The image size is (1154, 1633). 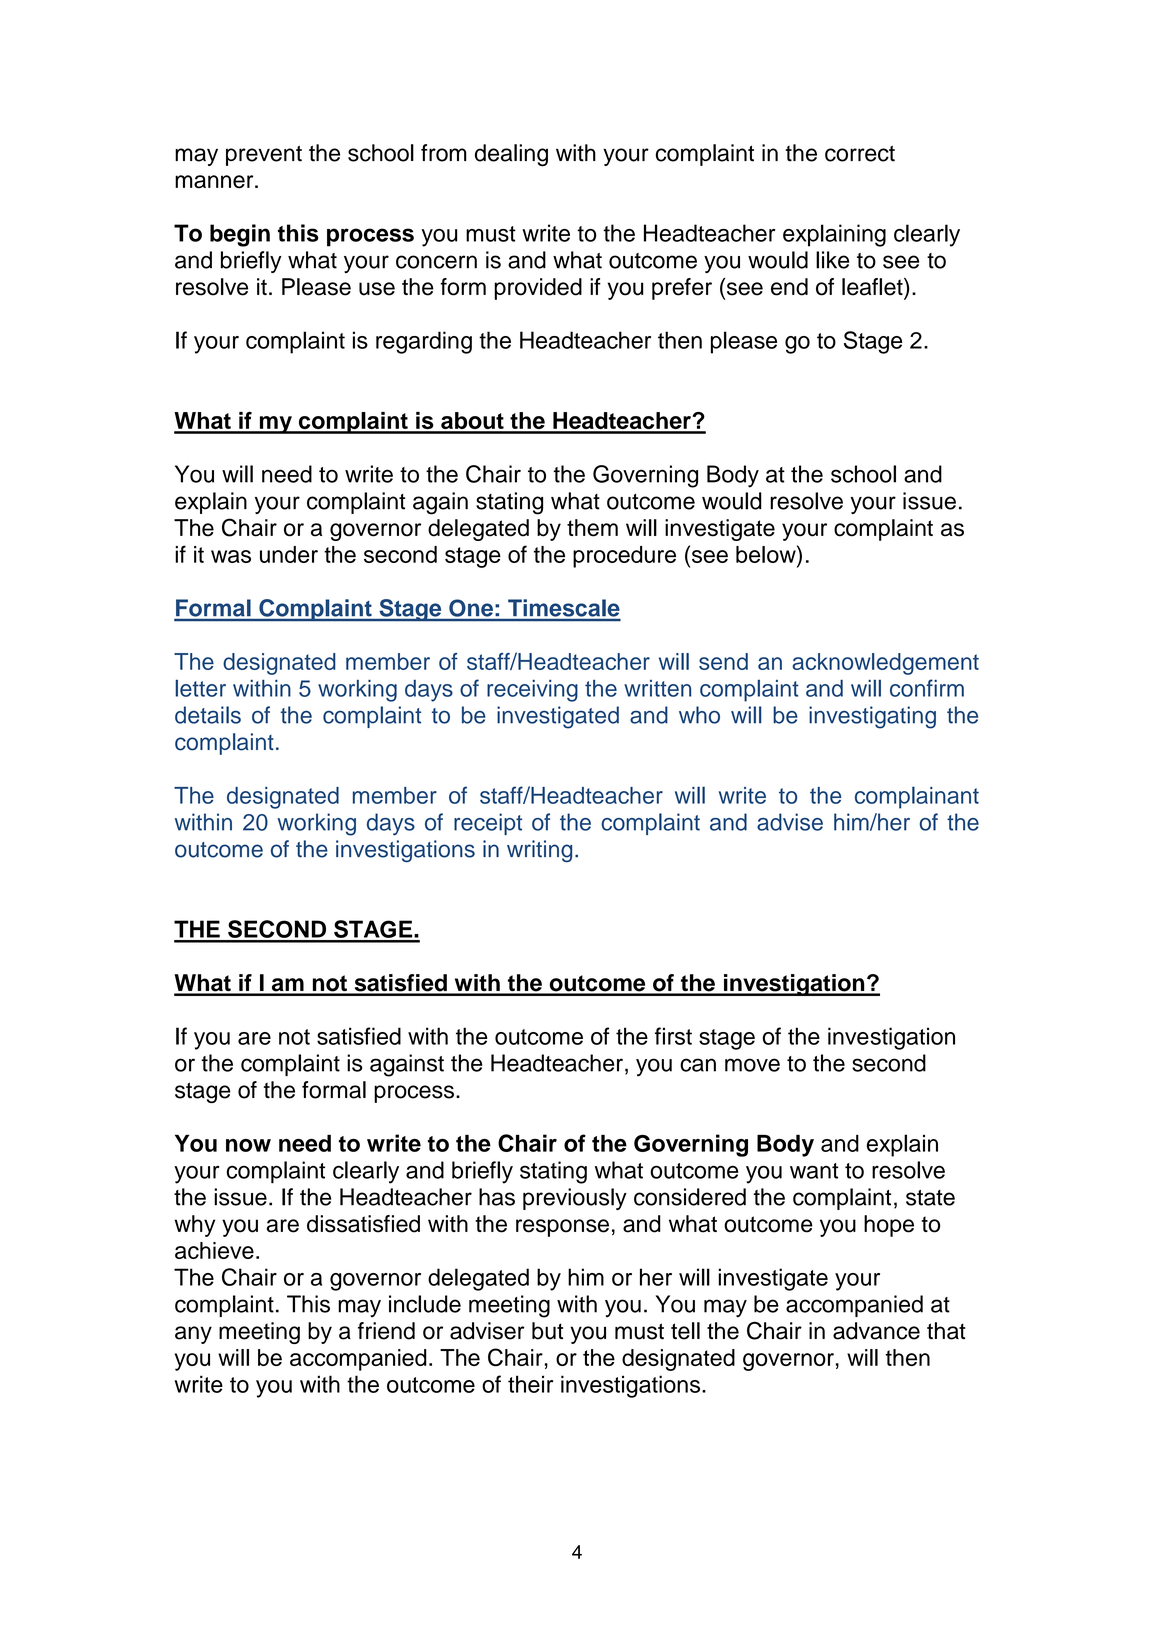 What do you see at coordinates (511, 155) in the screenshot?
I see `dealing` at bounding box center [511, 155].
